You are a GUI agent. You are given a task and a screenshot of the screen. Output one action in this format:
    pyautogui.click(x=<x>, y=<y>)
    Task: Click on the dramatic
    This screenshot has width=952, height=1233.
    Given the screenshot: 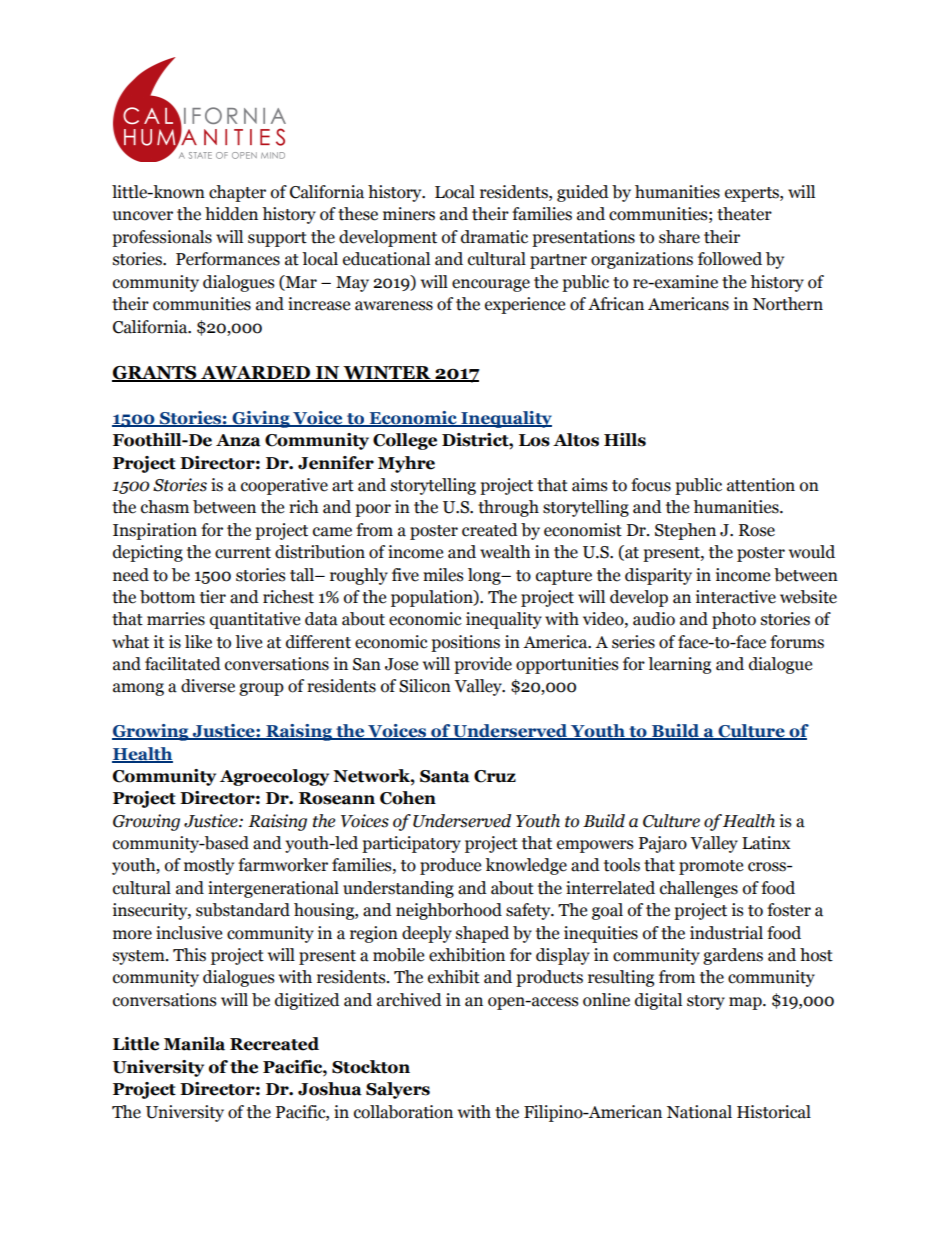 What is the action you would take?
    pyautogui.click(x=494, y=237)
